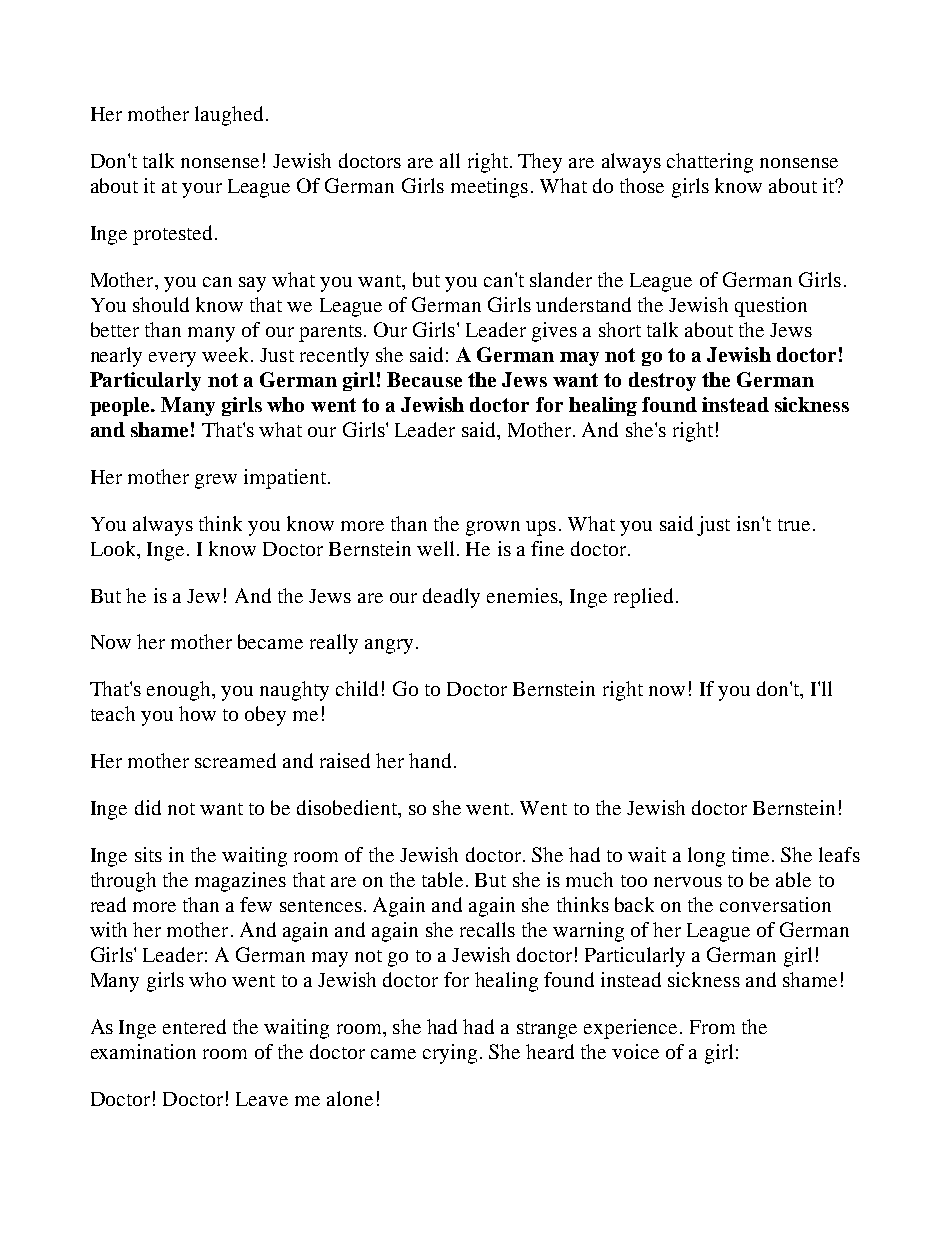 The image size is (952, 1233). I want to click on screamed, so click(235, 760).
